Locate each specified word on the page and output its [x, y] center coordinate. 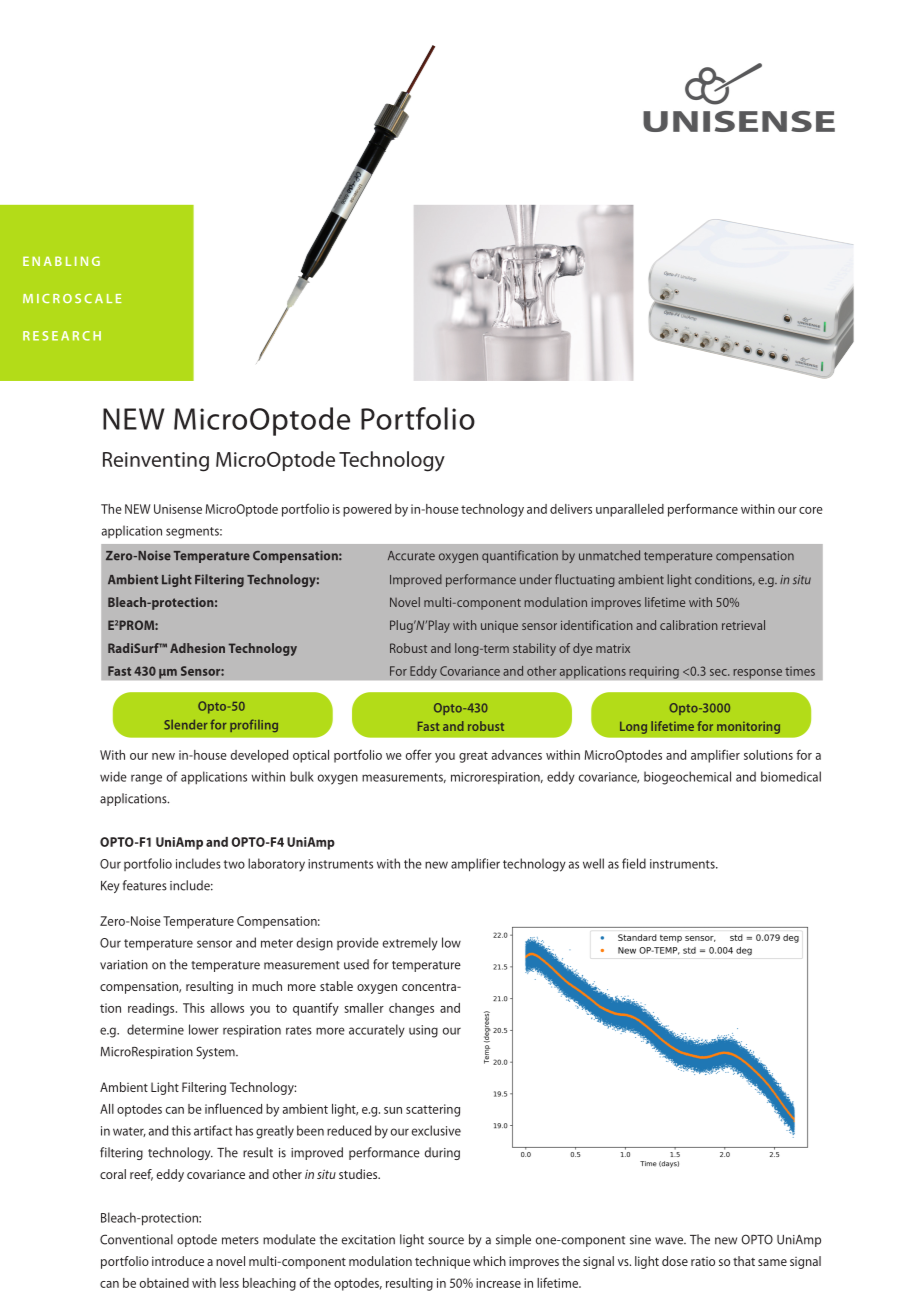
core [811, 510]
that [744, 1261]
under [536, 579]
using [423, 1031]
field [634, 863]
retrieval [743, 625]
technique [442, 1262]
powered [367, 510]
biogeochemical [687, 778]
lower [204, 1029]
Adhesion [197, 648]
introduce [178, 1261]
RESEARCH [62, 336]
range [146, 779]
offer [419, 754]
